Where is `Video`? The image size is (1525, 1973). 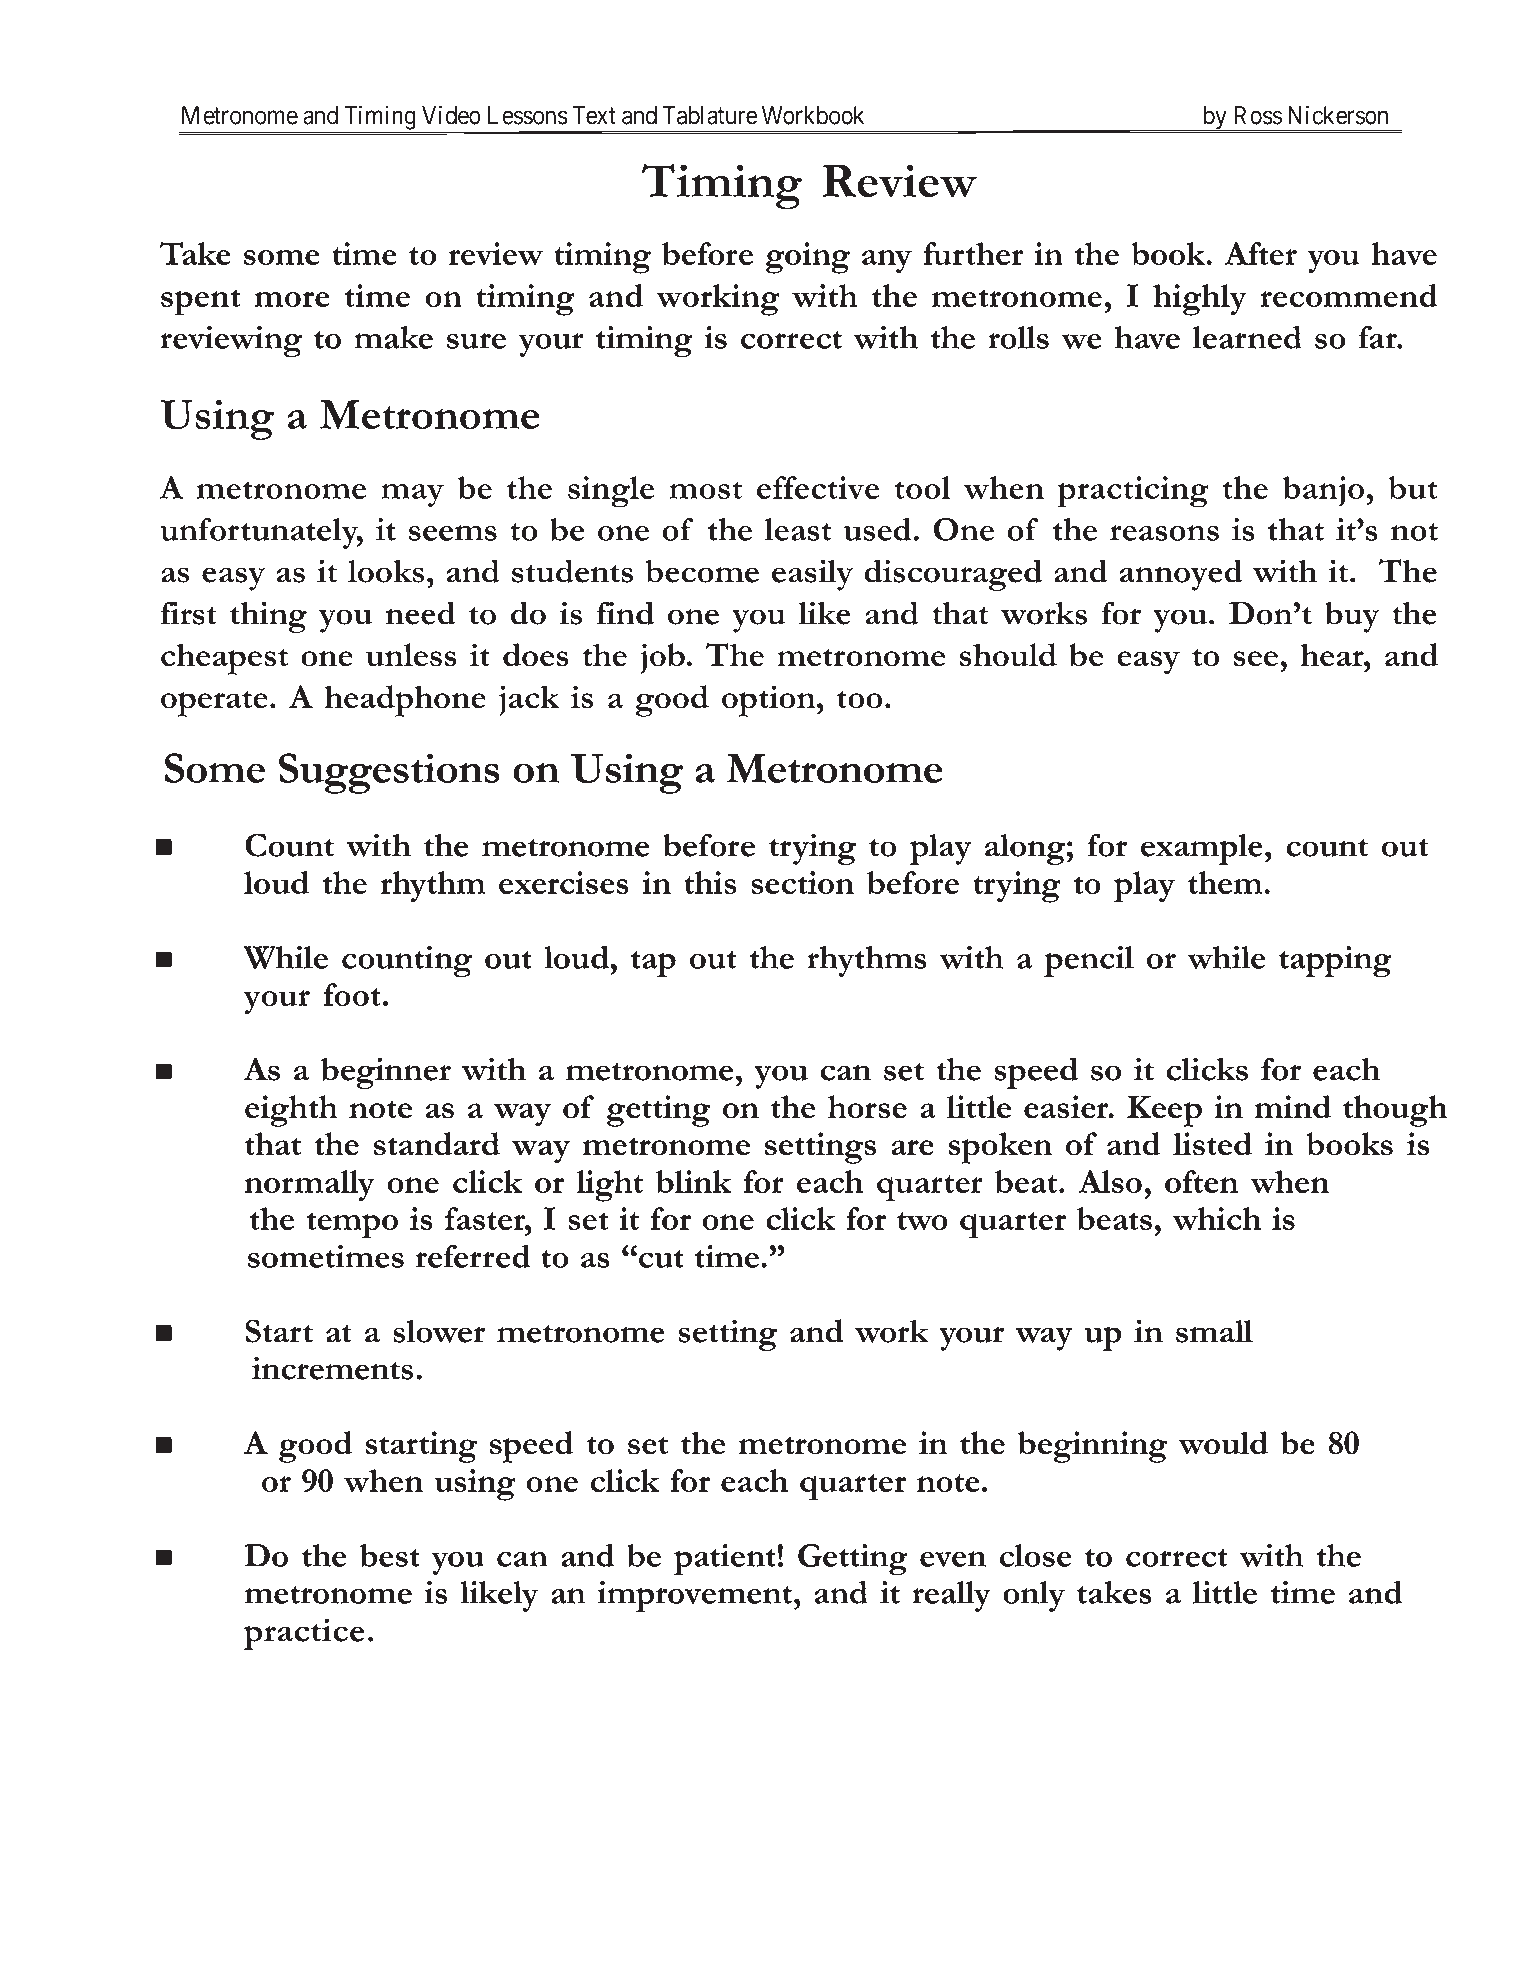 Video is located at coordinates (451, 115).
